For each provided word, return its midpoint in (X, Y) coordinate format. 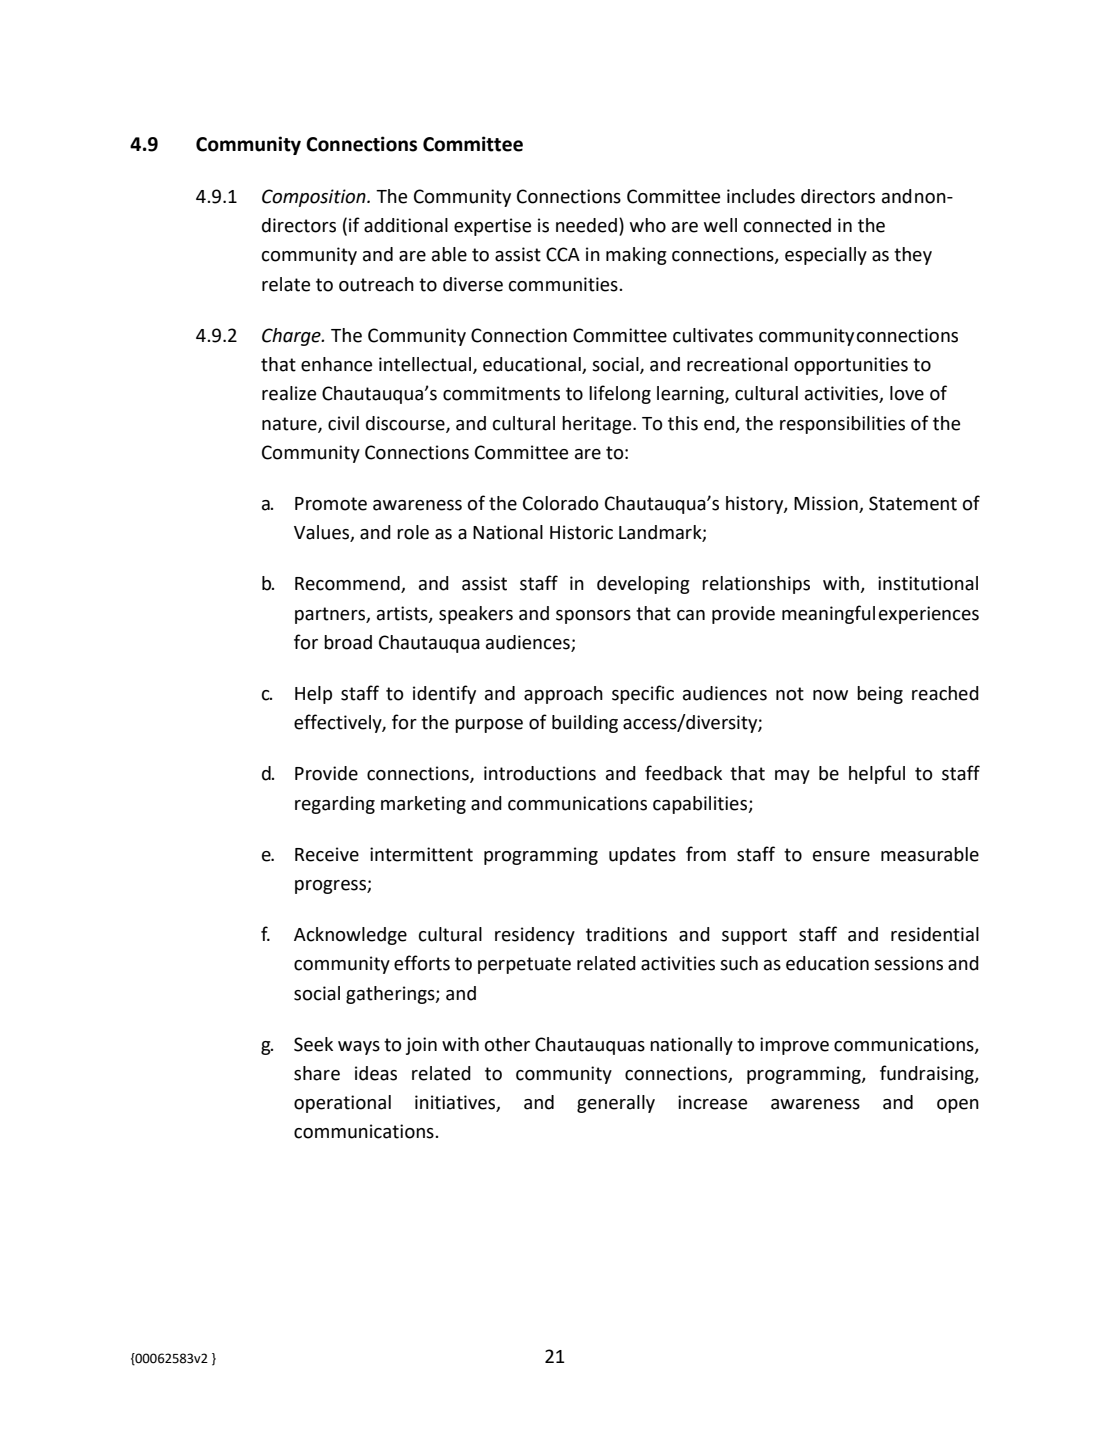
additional (406, 225)
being (880, 695)
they (913, 256)
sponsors (593, 617)
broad (348, 642)
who (648, 225)
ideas (376, 1073)
